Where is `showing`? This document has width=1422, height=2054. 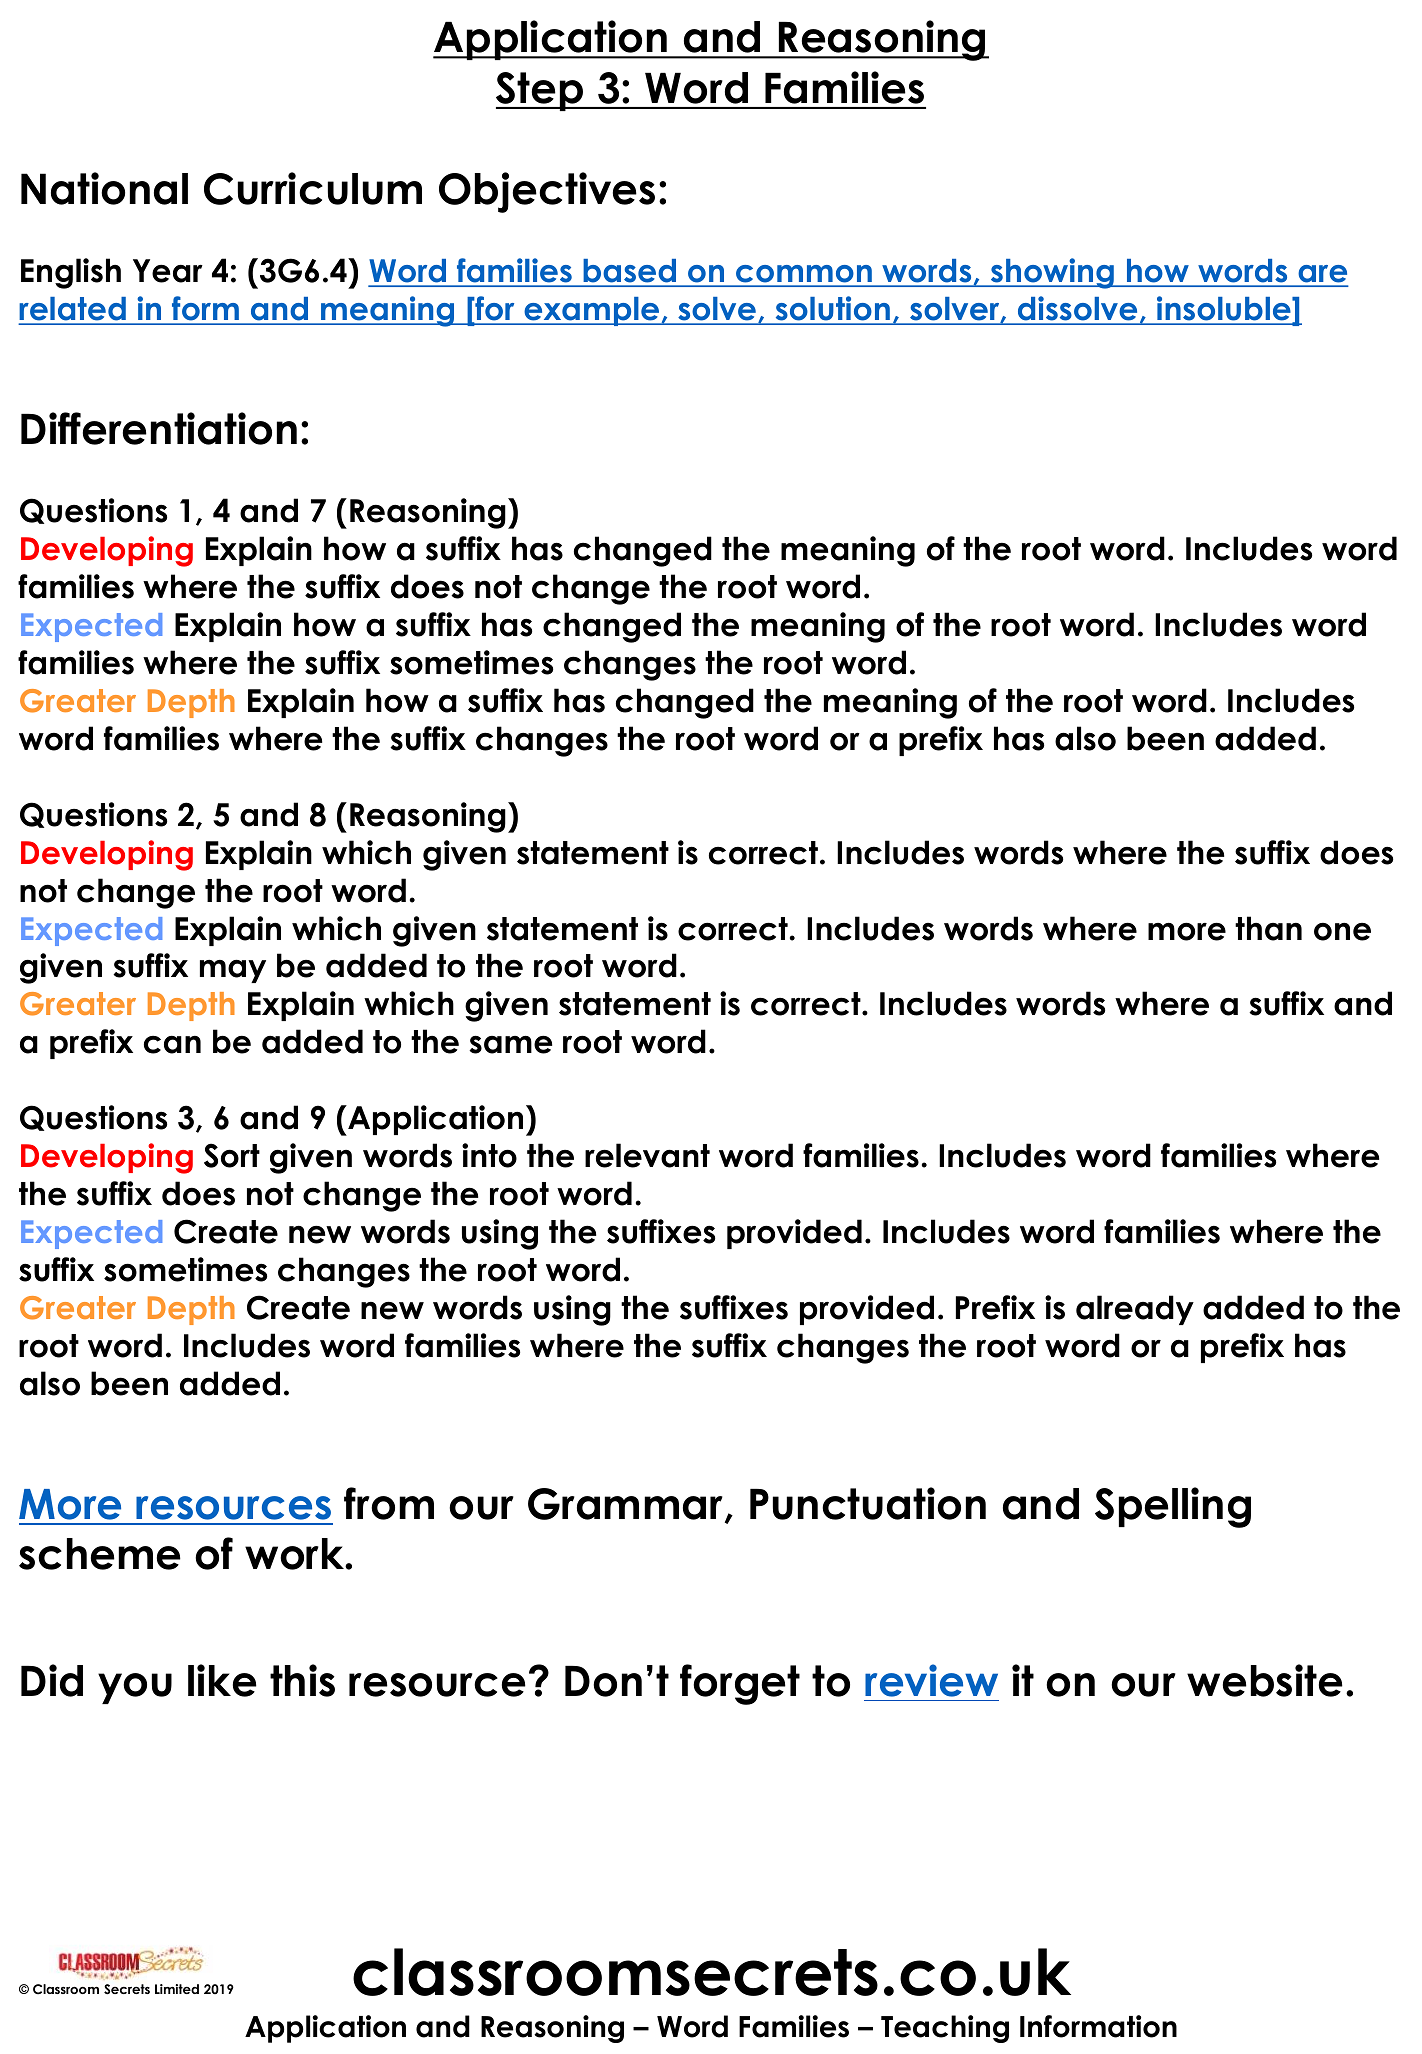
showing is located at coordinates (1052, 273).
